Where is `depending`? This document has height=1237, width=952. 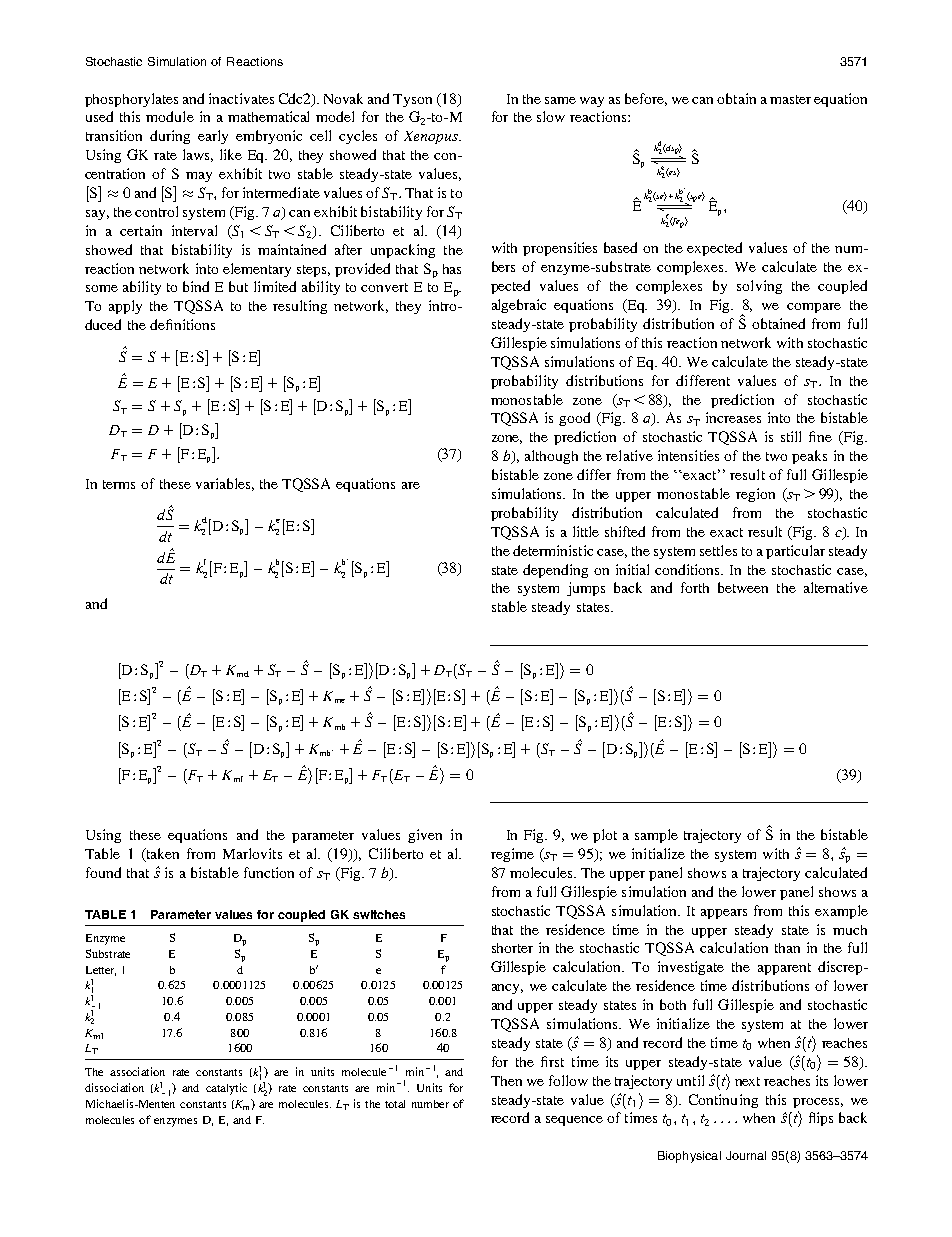 depending is located at coordinates (555, 571).
